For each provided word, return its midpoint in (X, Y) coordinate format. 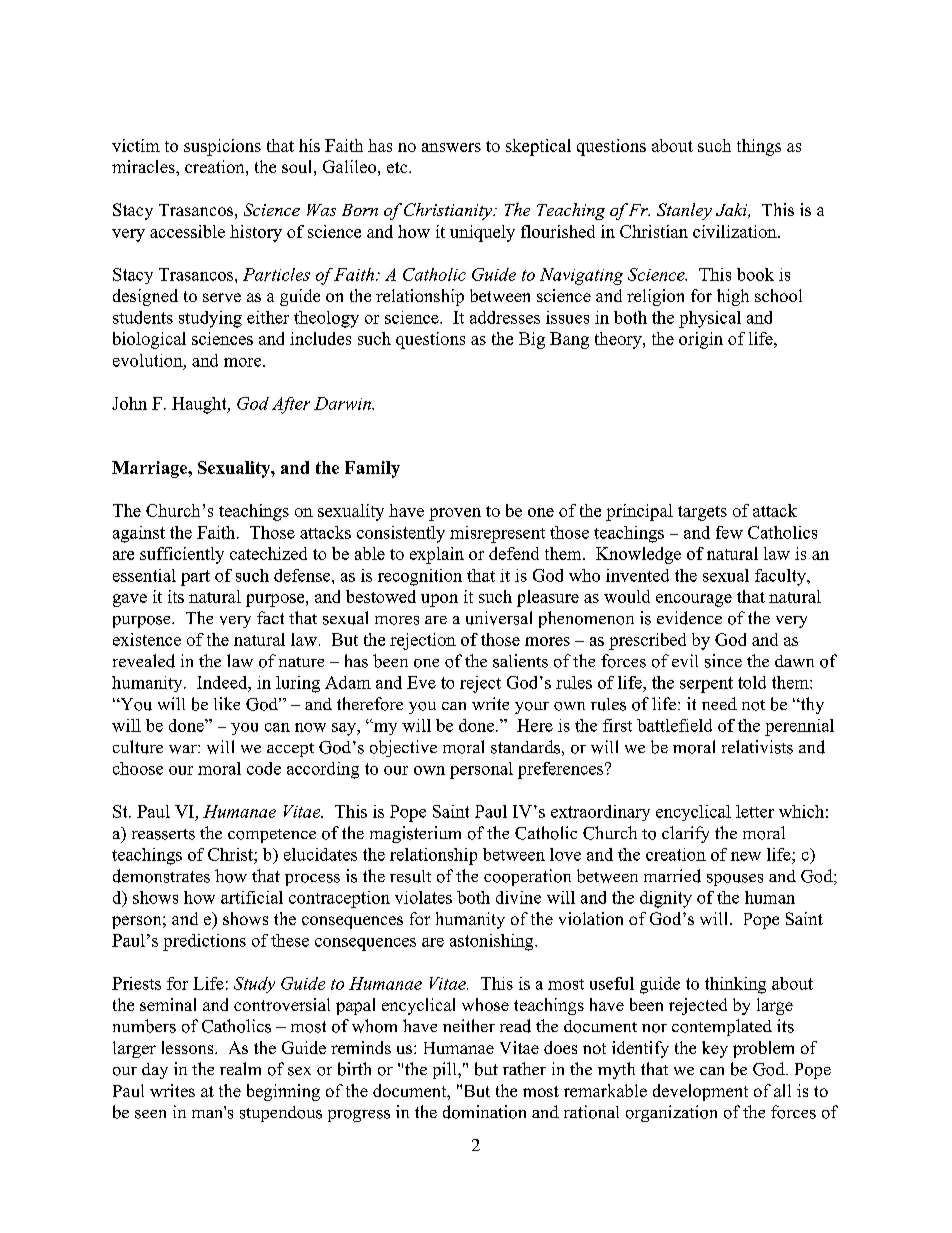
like (227, 703)
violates (423, 897)
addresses (505, 317)
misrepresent (497, 534)
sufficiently (182, 555)
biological (149, 340)
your (532, 708)
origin (701, 340)
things (759, 147)
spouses (735, 880)
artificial (252, 897)
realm (240, 1068)
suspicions (222, 147)
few (729, 532)
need (719, 703)
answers (451, 147)
